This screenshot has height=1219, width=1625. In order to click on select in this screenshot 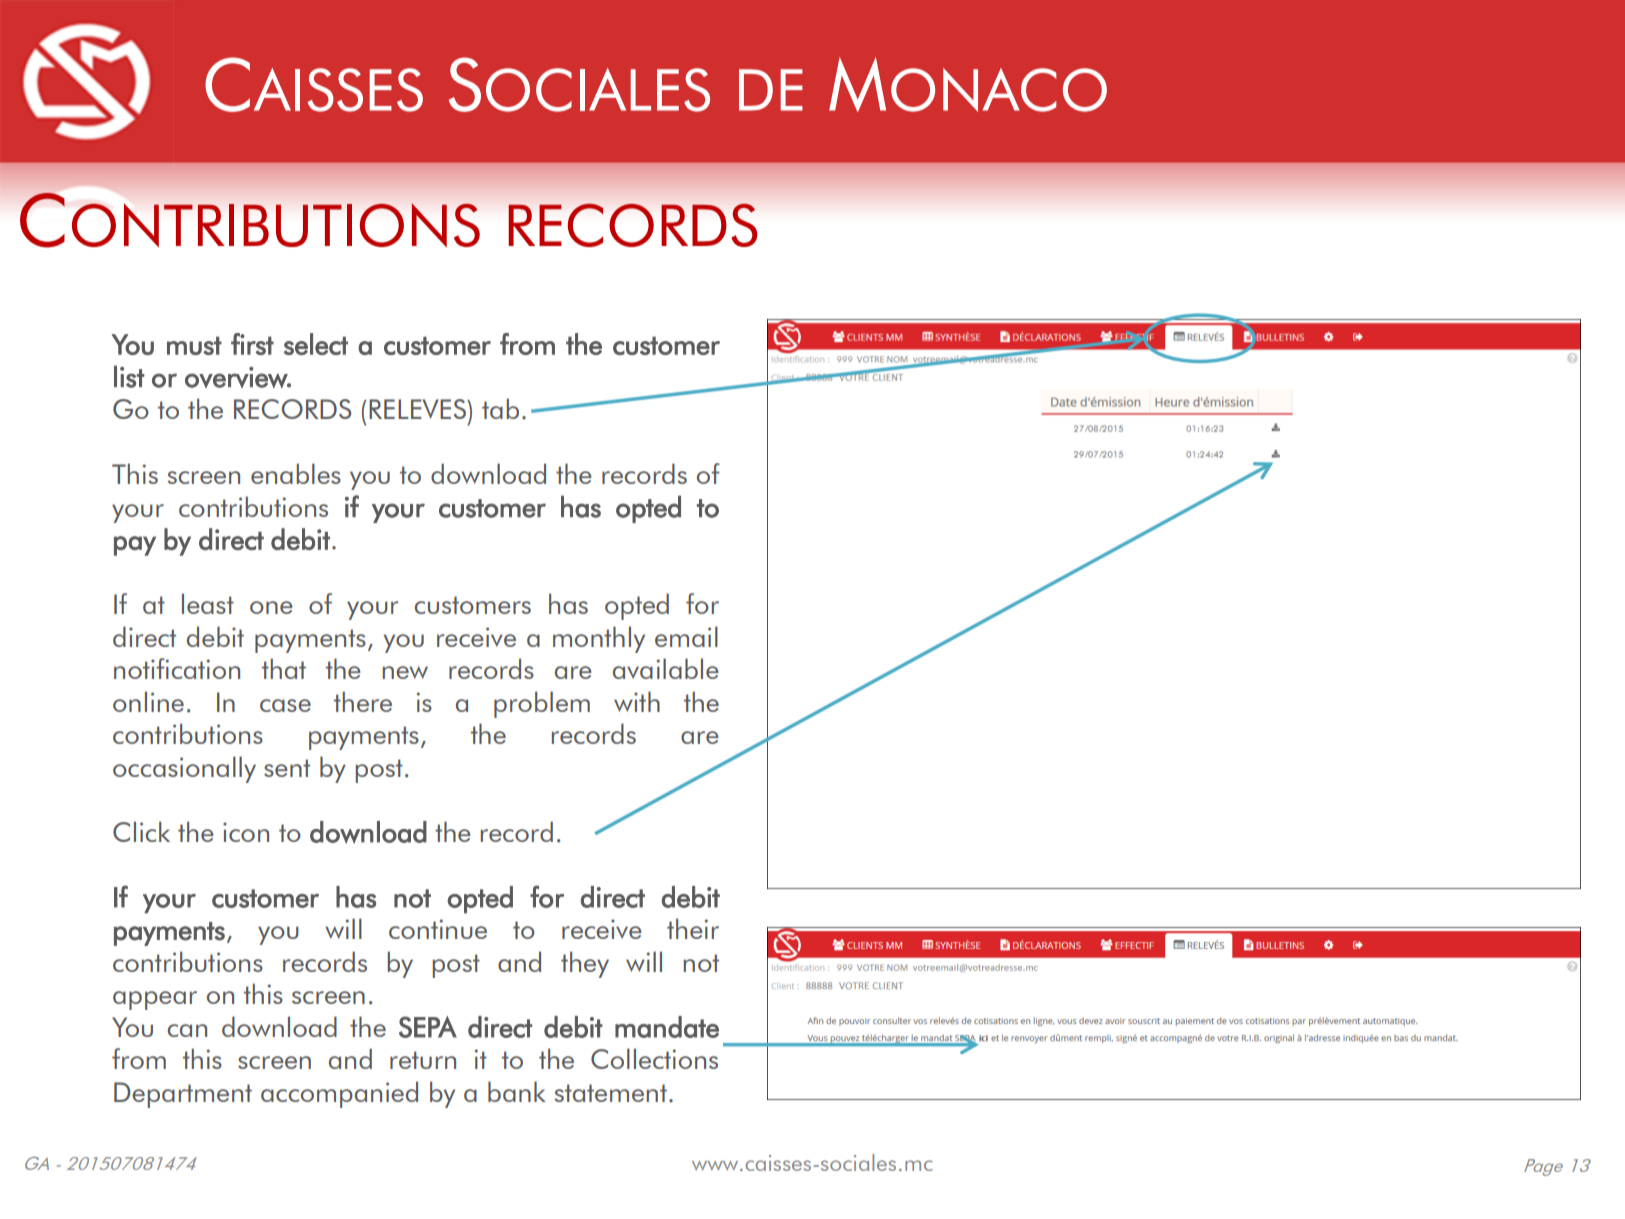, I will do `click(316, 344)`.
